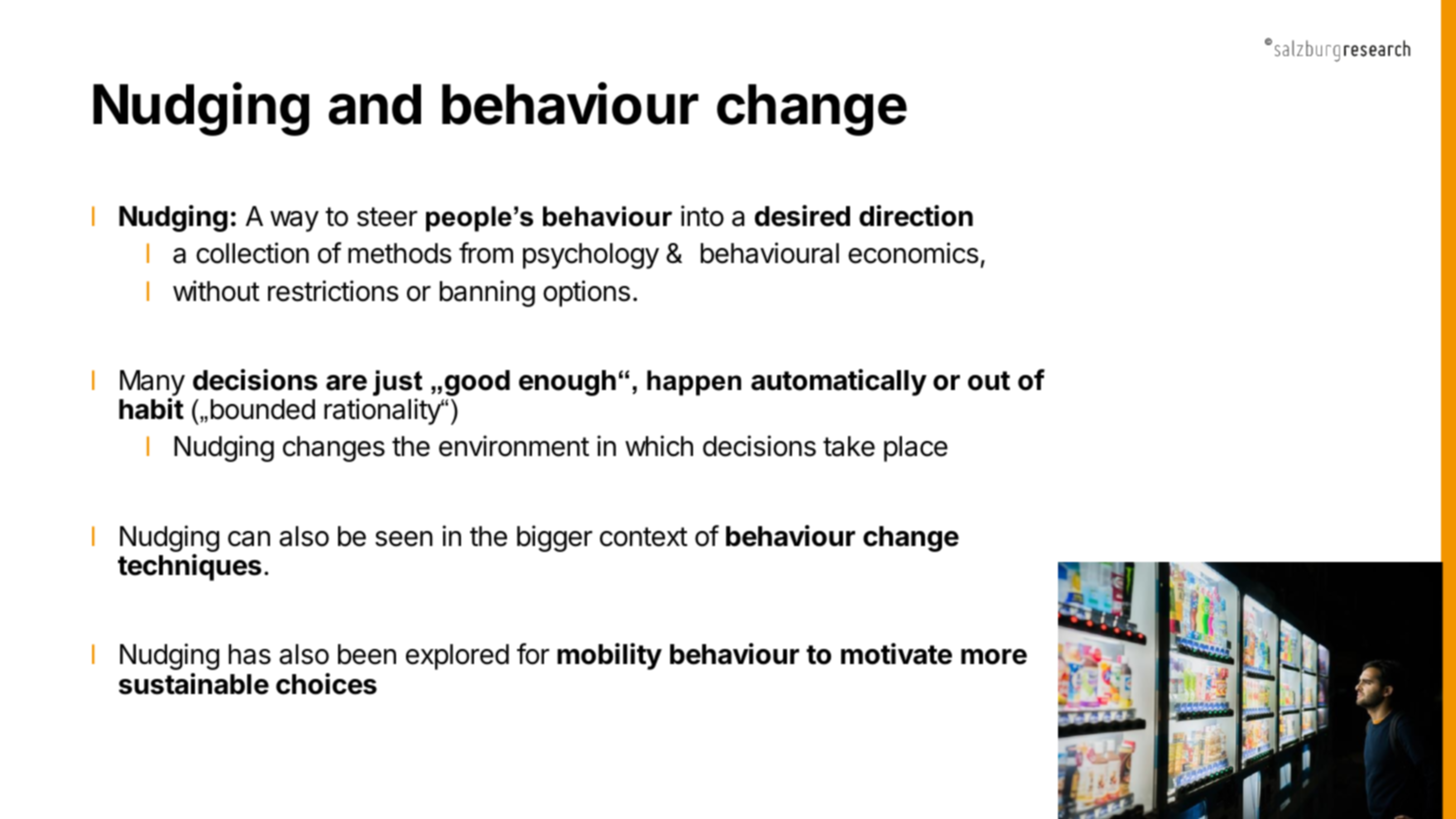  I want to click on bounded, so click(263, 409).
